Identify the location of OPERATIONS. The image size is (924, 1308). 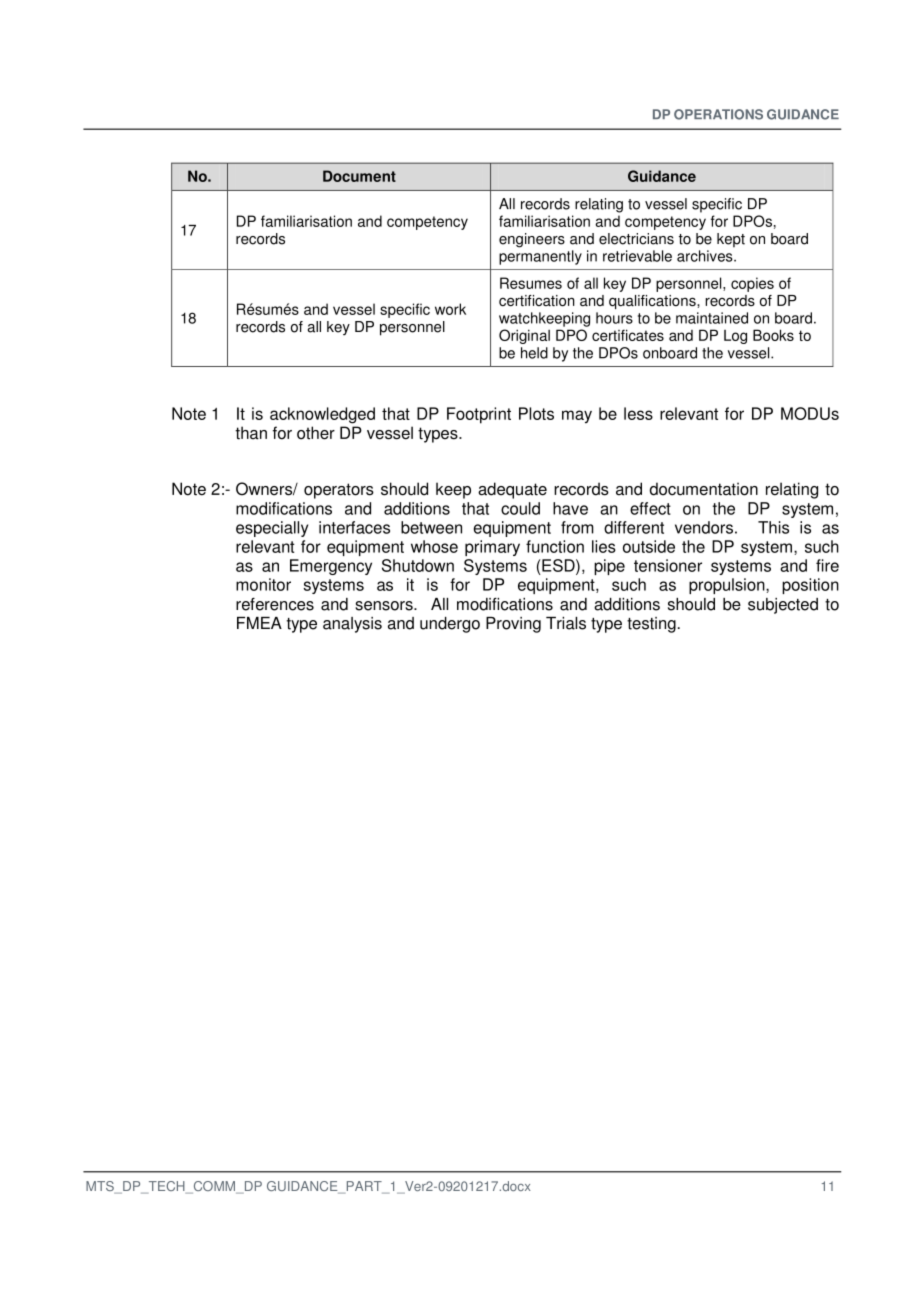
(718, 114).
